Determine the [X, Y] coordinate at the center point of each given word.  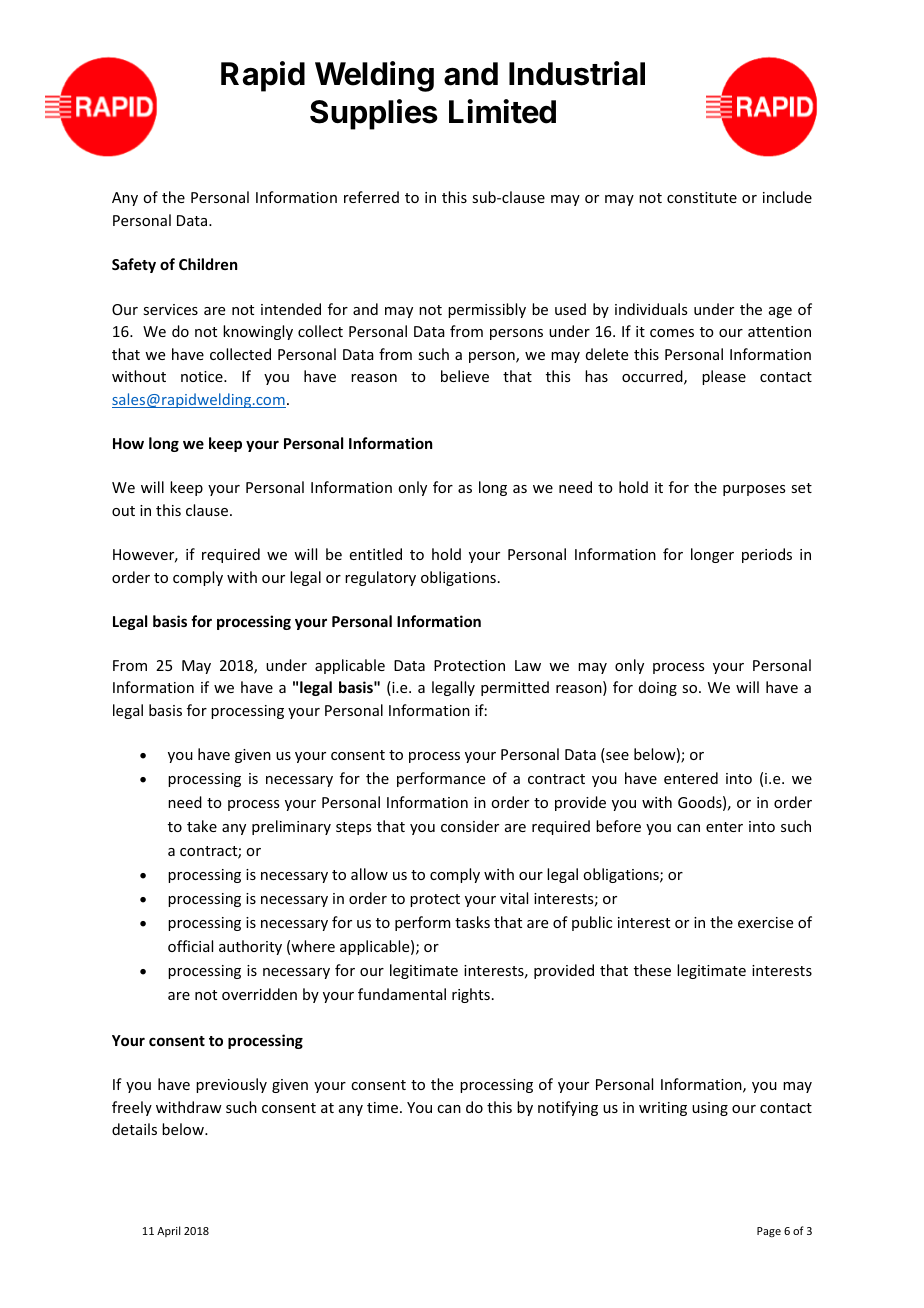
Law [528, 665]
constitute [702, 197]
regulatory [380, 578]
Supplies [374, 114]
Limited [502, 111]
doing [658, 688]
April [168, 1231]
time [382, 1107]
